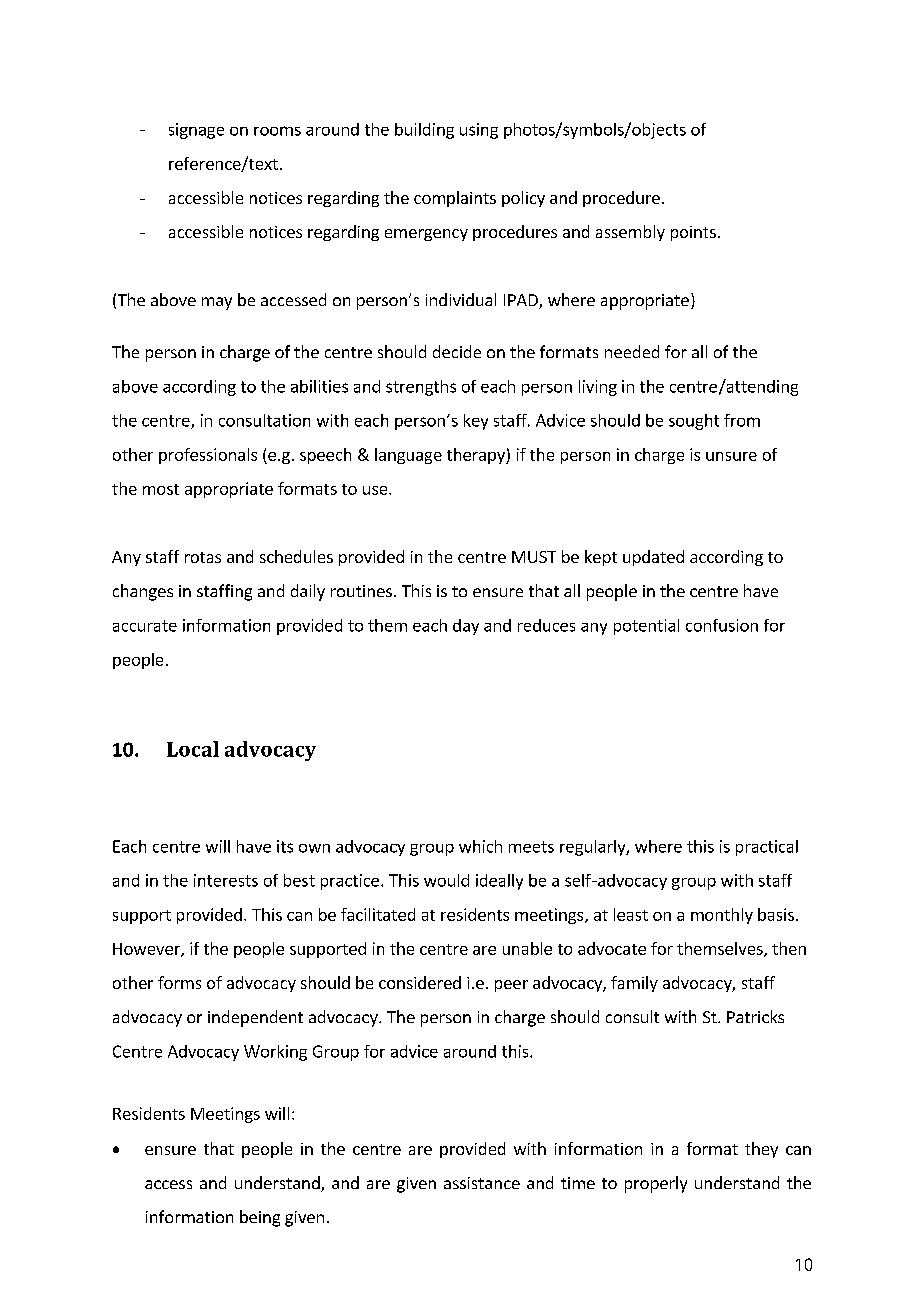 The width and height of the screenshot is (924, 1308). I want to click on points, so click(693, 233).
